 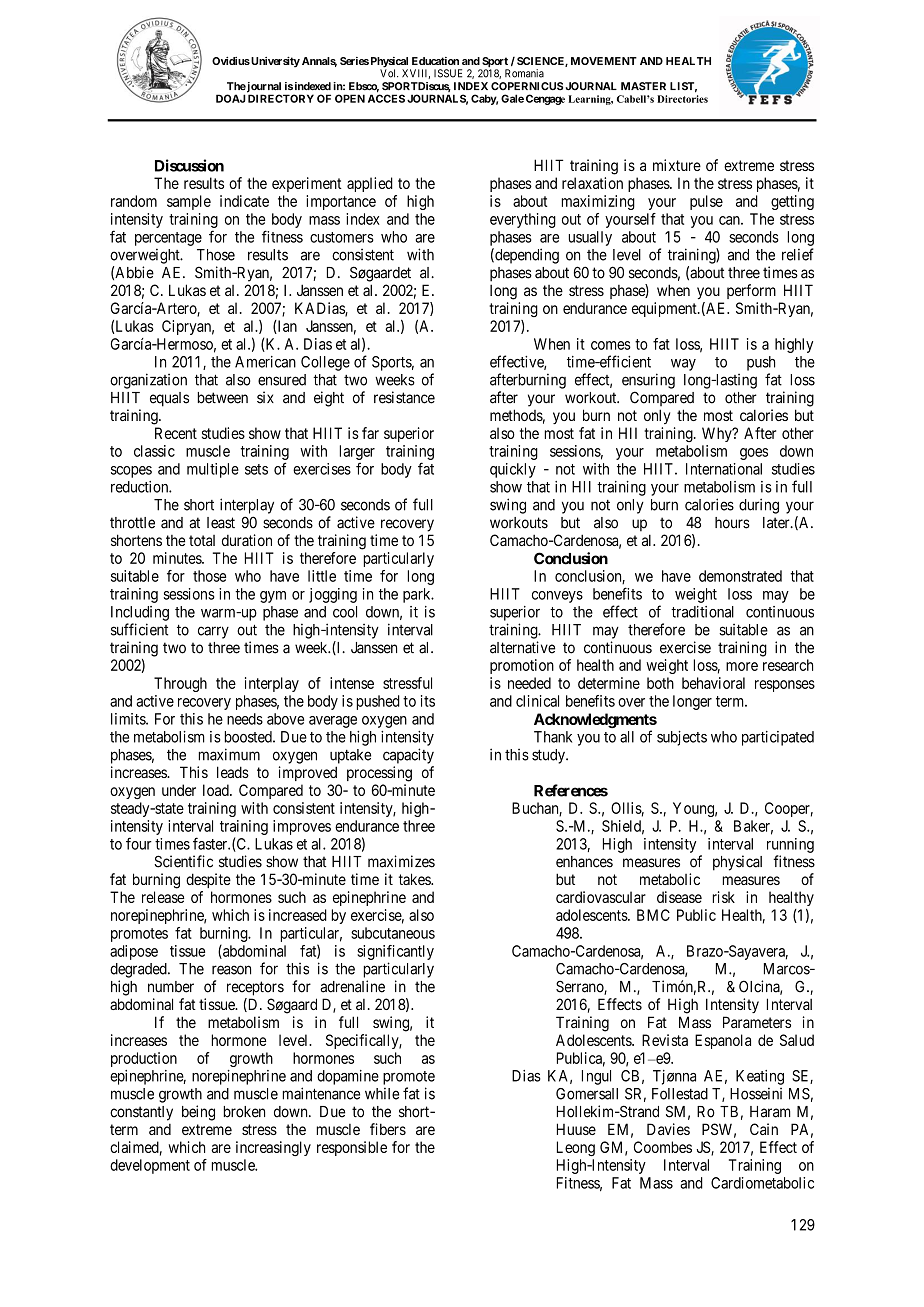 I want to click on being, so click(x=198, y=1113).
